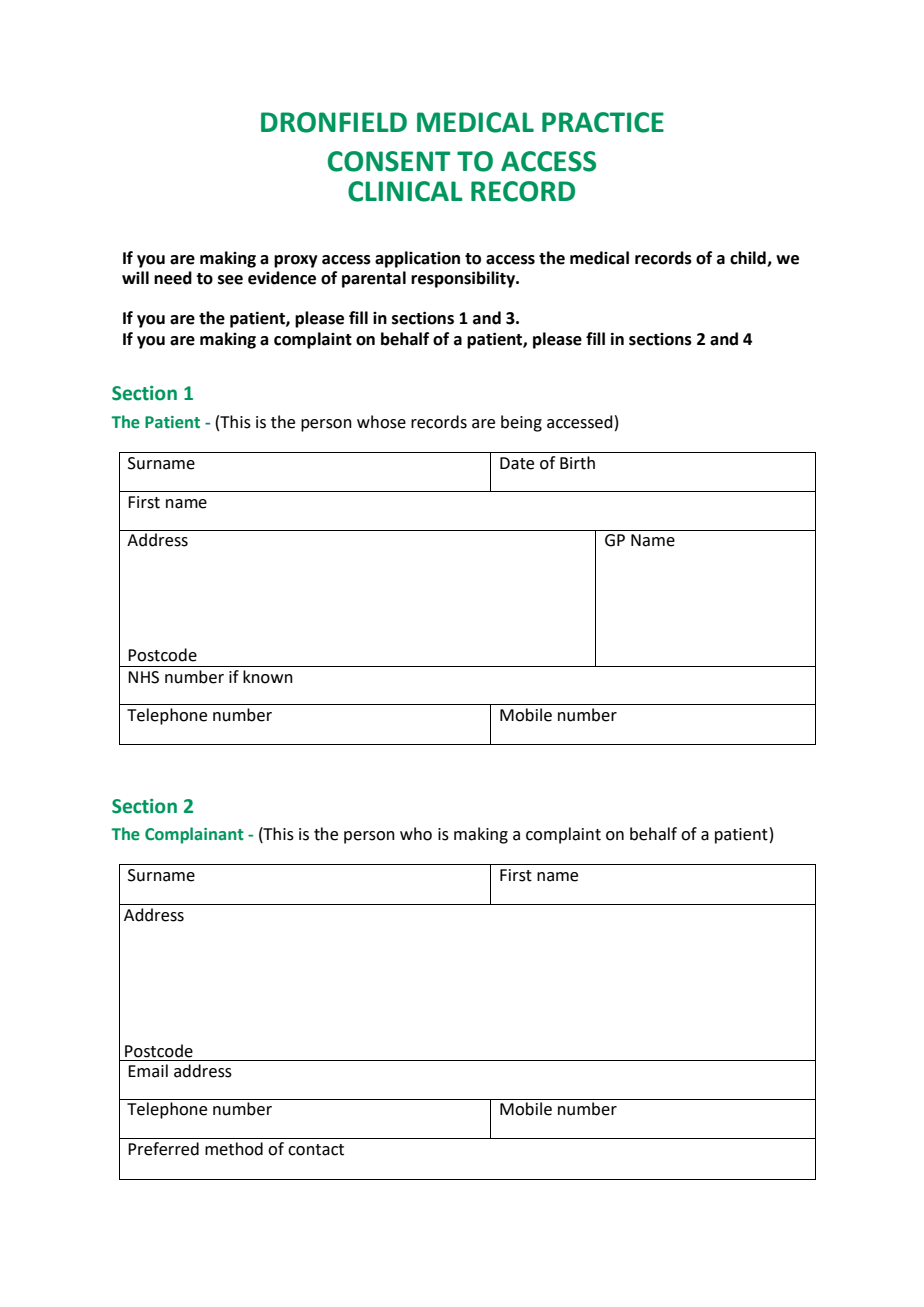 This document has width=924, height=1307. I want to click on Complainant, so click(194, 835).
